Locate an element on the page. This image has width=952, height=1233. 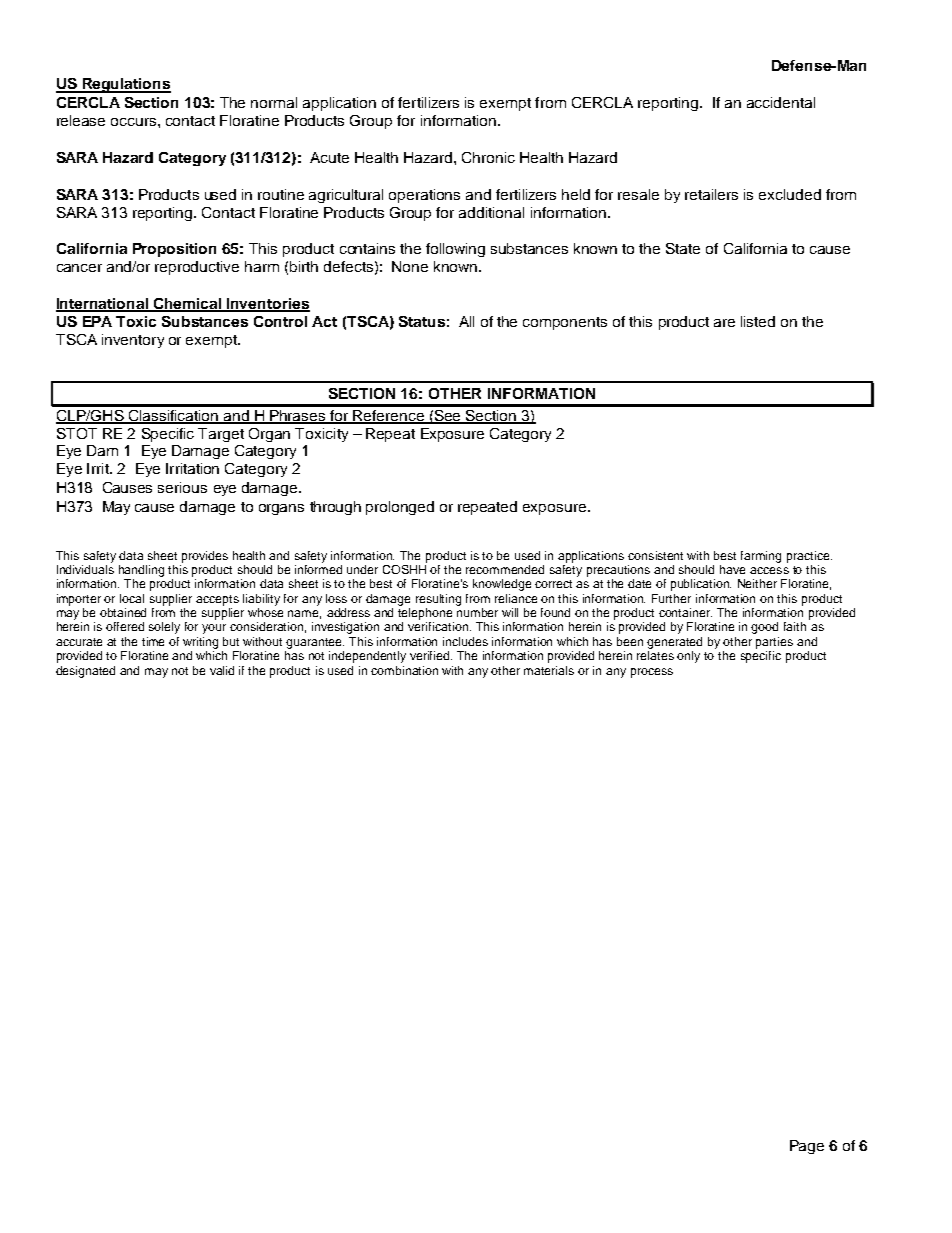
Page is located at coordinates (807, 1147).
